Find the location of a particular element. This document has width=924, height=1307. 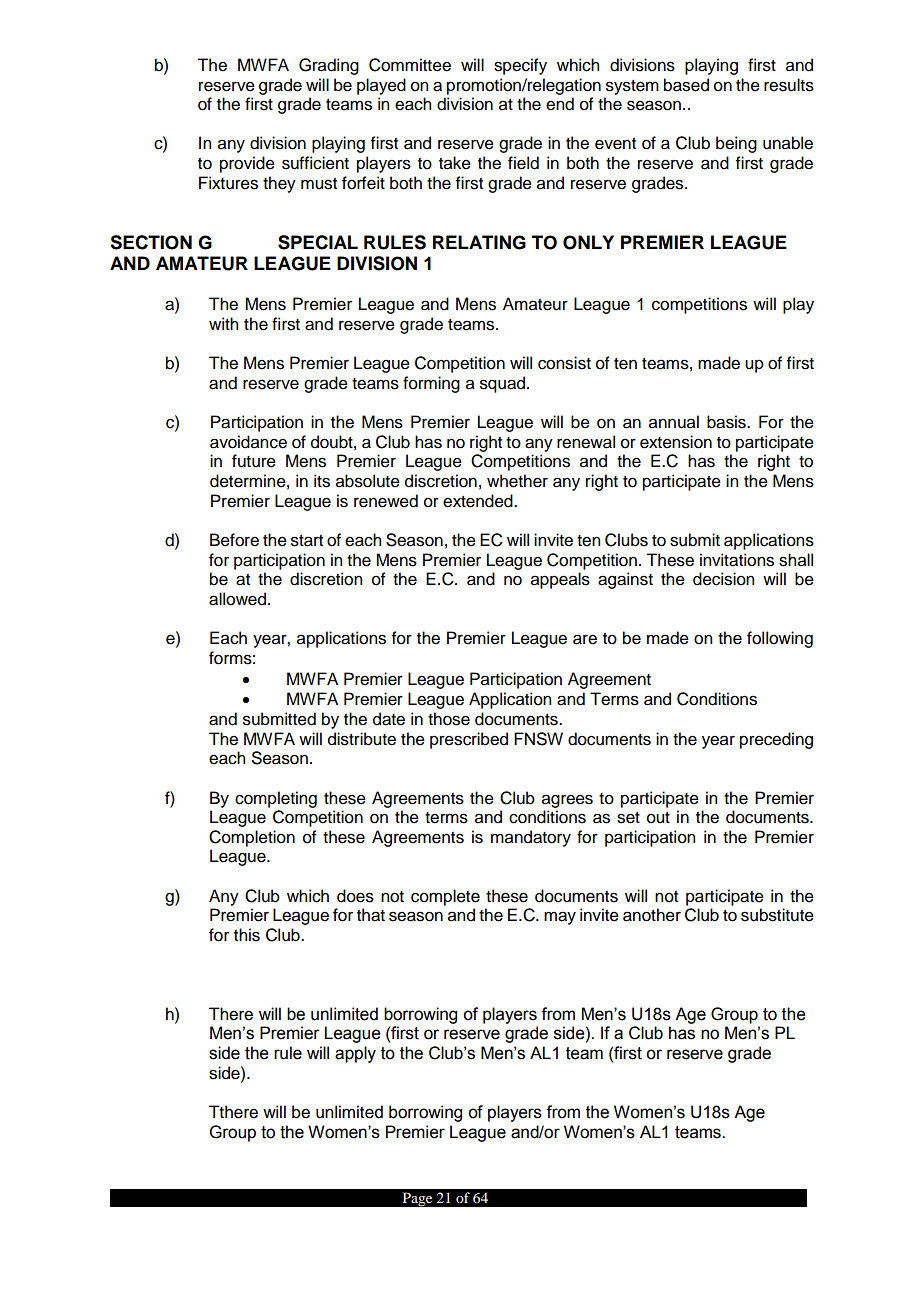

this is located at coordinates (247, 935).
